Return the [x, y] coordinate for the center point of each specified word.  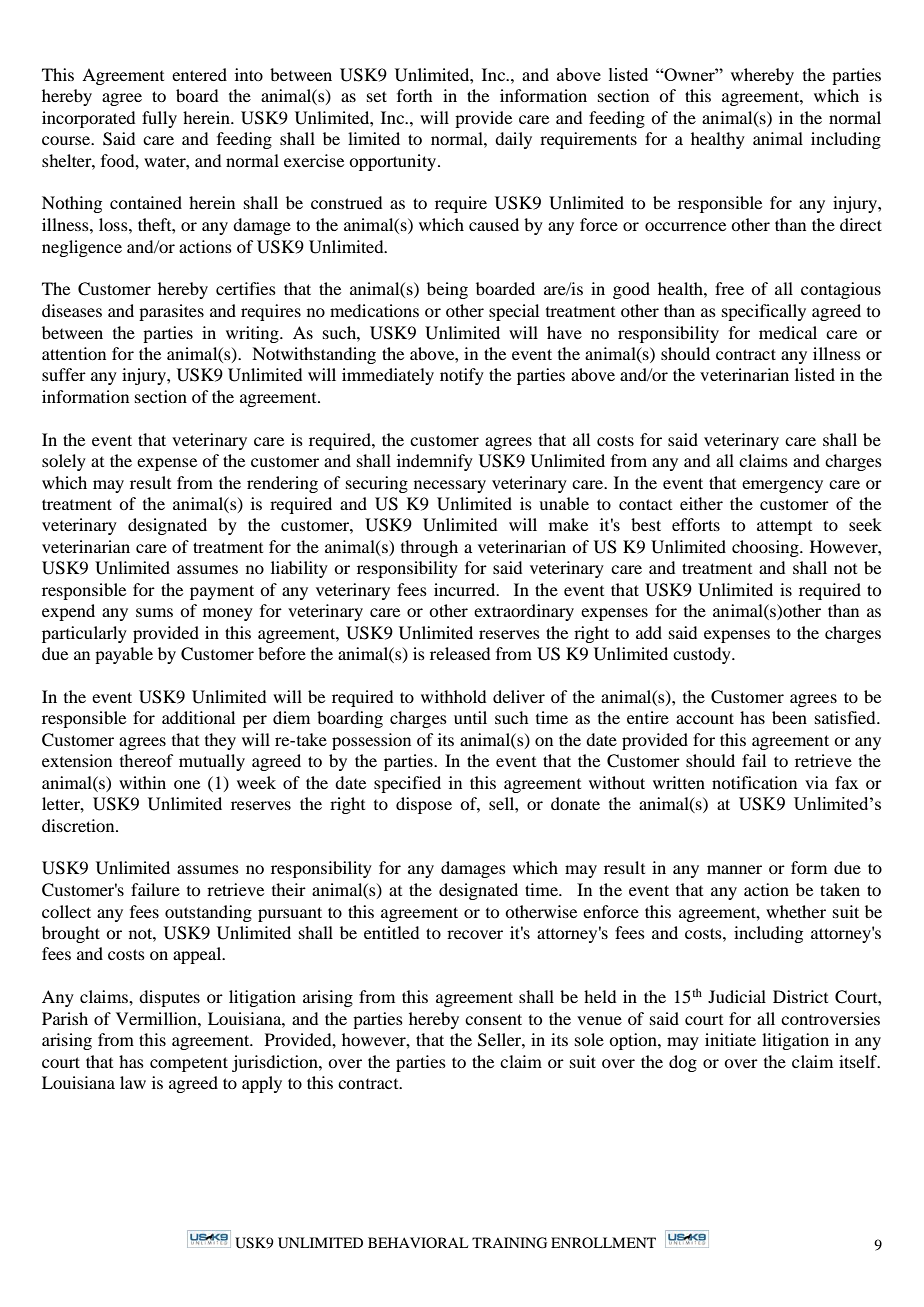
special [514, 312]
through [429, 548]
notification [754, 782]
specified [407, 784]
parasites [171, 312]
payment [222, 592]
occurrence [685, 226]
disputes [169, 998]
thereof [146, 760]
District [800, 996]
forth [414, 95]
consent [493, 1019]
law [133, 1082]
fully [159, 119]
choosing [766, 548]
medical [788, 332]
